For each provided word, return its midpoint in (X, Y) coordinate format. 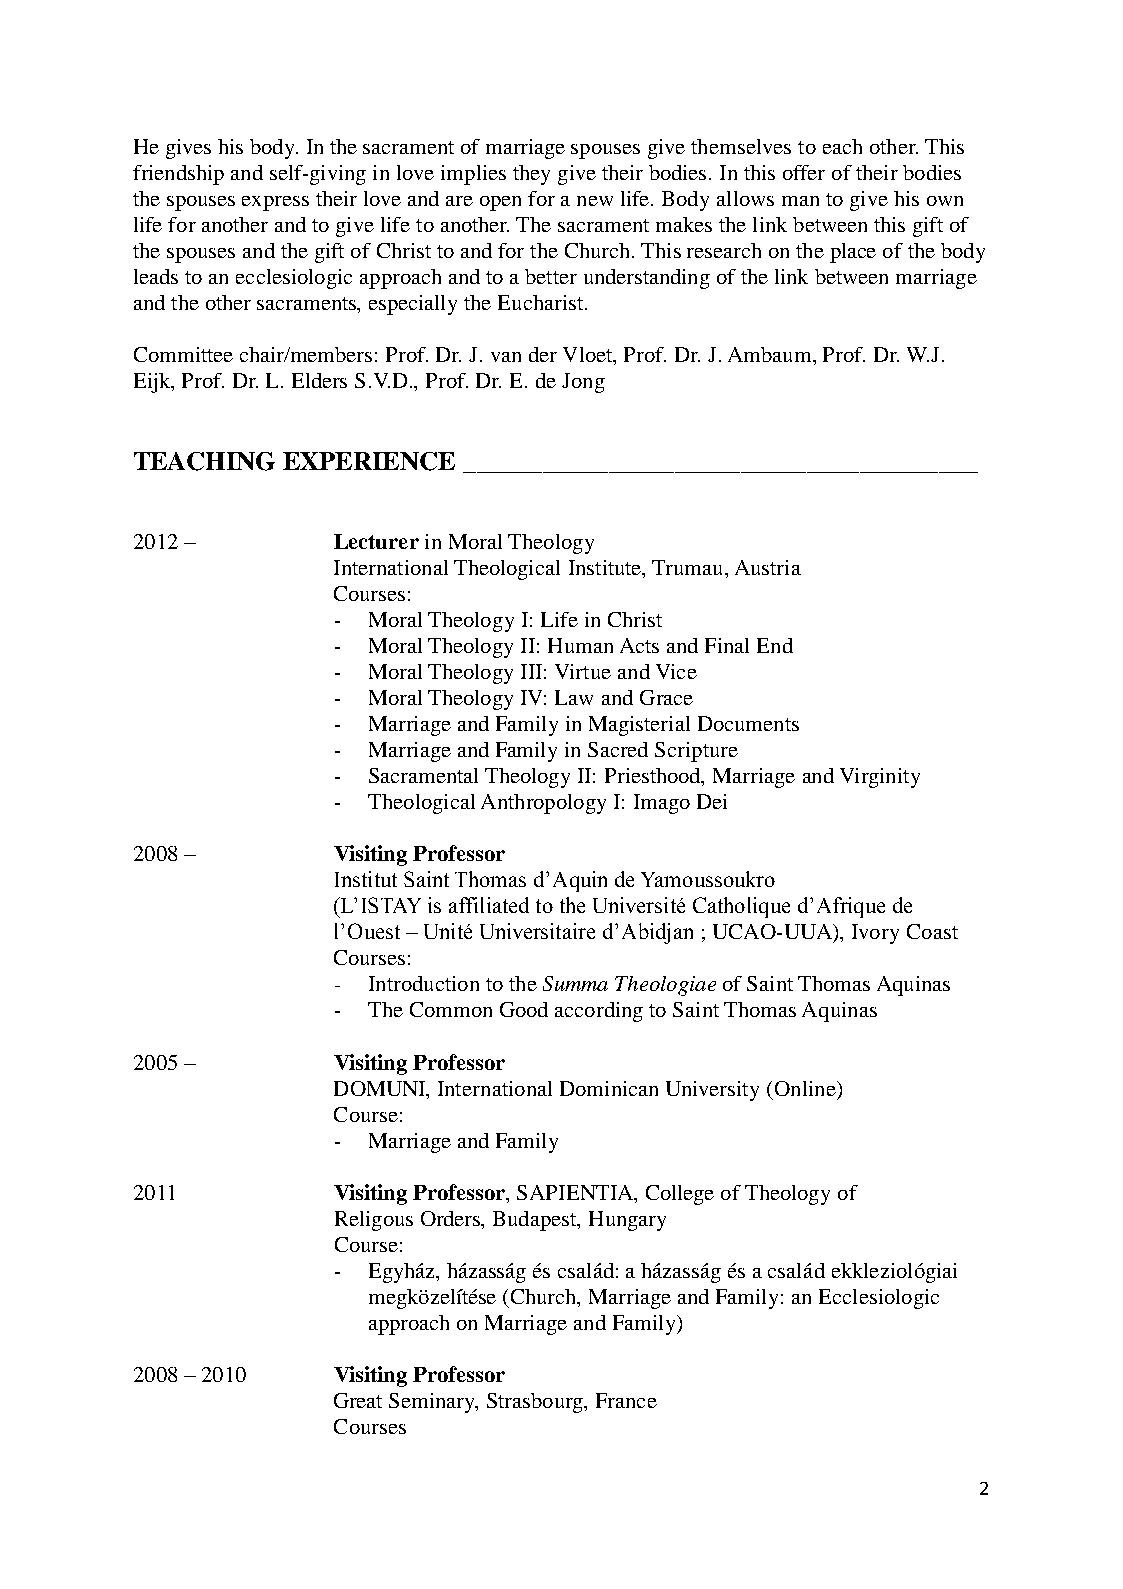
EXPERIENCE (369, 461)
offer (804, 172)
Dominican (609, 1088)
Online (806, 1088)
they (531, 175)
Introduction (424, 983)
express (275, 203)
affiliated (489, 905)
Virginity (880, 778)
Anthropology (543, 804)
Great (358, 1400)
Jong (583, 383)
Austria (768, 567)
